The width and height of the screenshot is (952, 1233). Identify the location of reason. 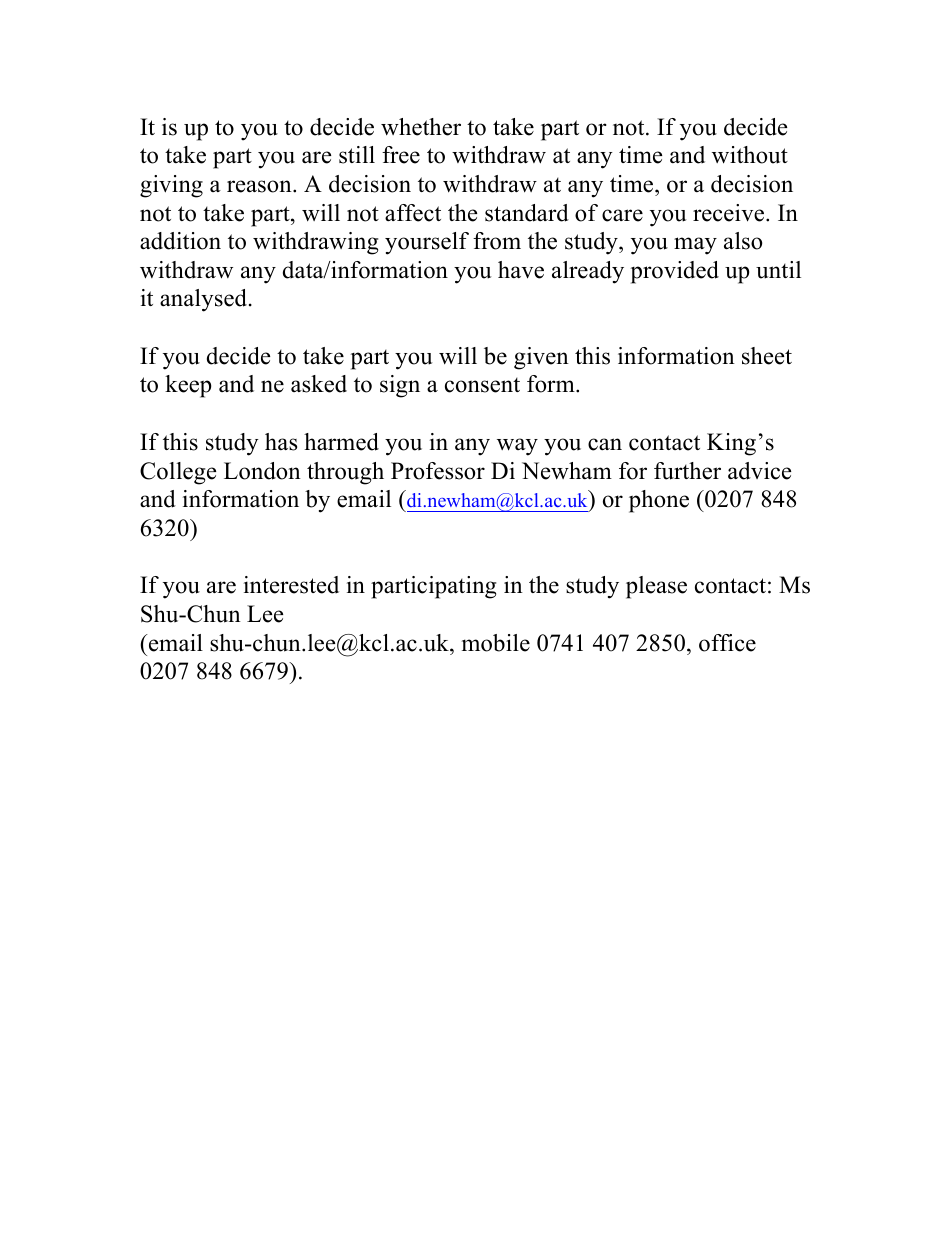
(260, 186).
